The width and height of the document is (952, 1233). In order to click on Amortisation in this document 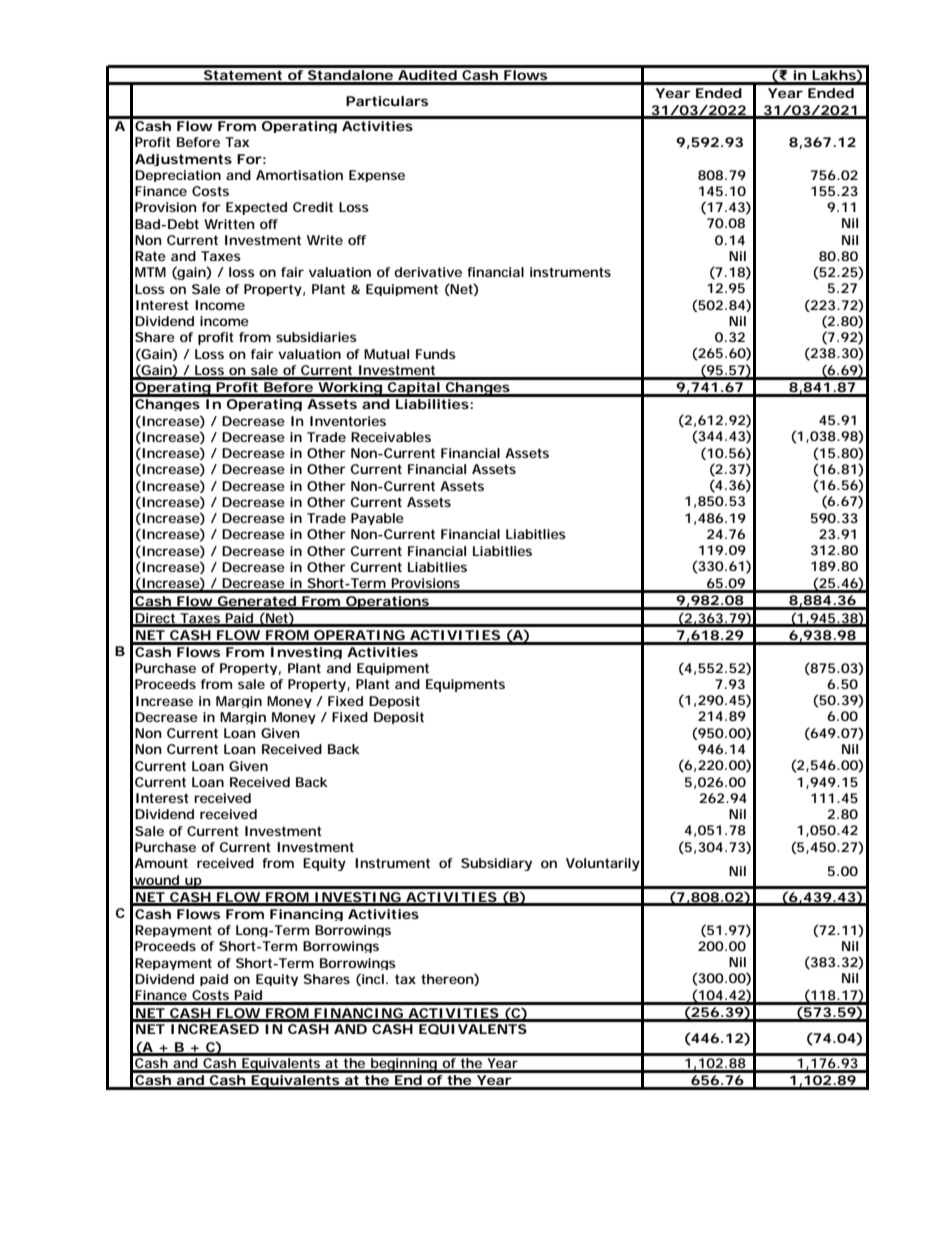, I will do `click(299, 175)`.
